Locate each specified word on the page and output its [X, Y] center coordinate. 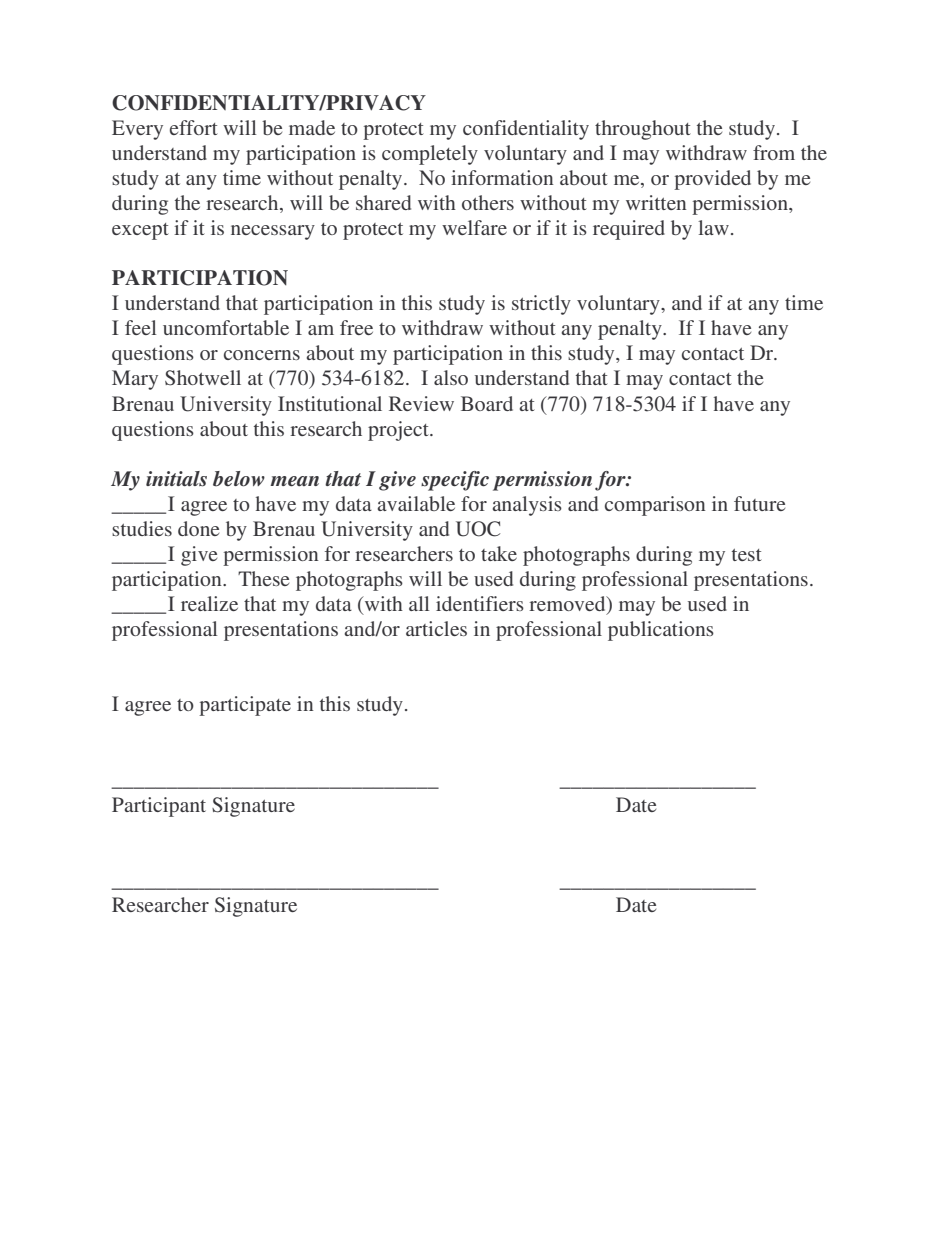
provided [712, 180]
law [713, 227]
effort [194, 127]
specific [455, 481]
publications [661, 631]
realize [209, 603]
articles [436, 628]
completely [430, 155]
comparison [655, 506]
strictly [541, 305]
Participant [159, 807]
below [239, 479]
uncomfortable [226, 327]
